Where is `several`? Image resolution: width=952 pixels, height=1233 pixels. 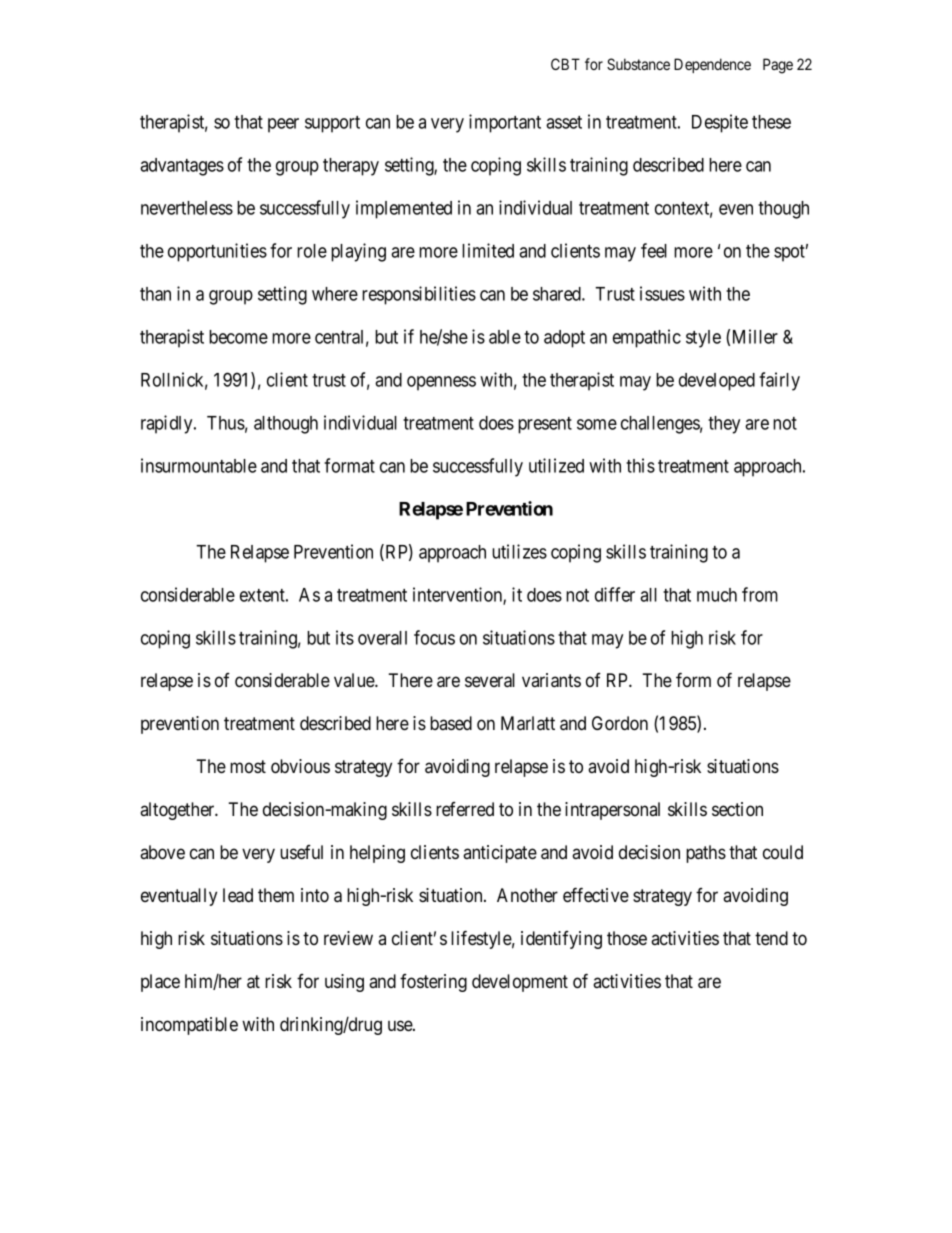
several is located at coordinates (490, 680).
